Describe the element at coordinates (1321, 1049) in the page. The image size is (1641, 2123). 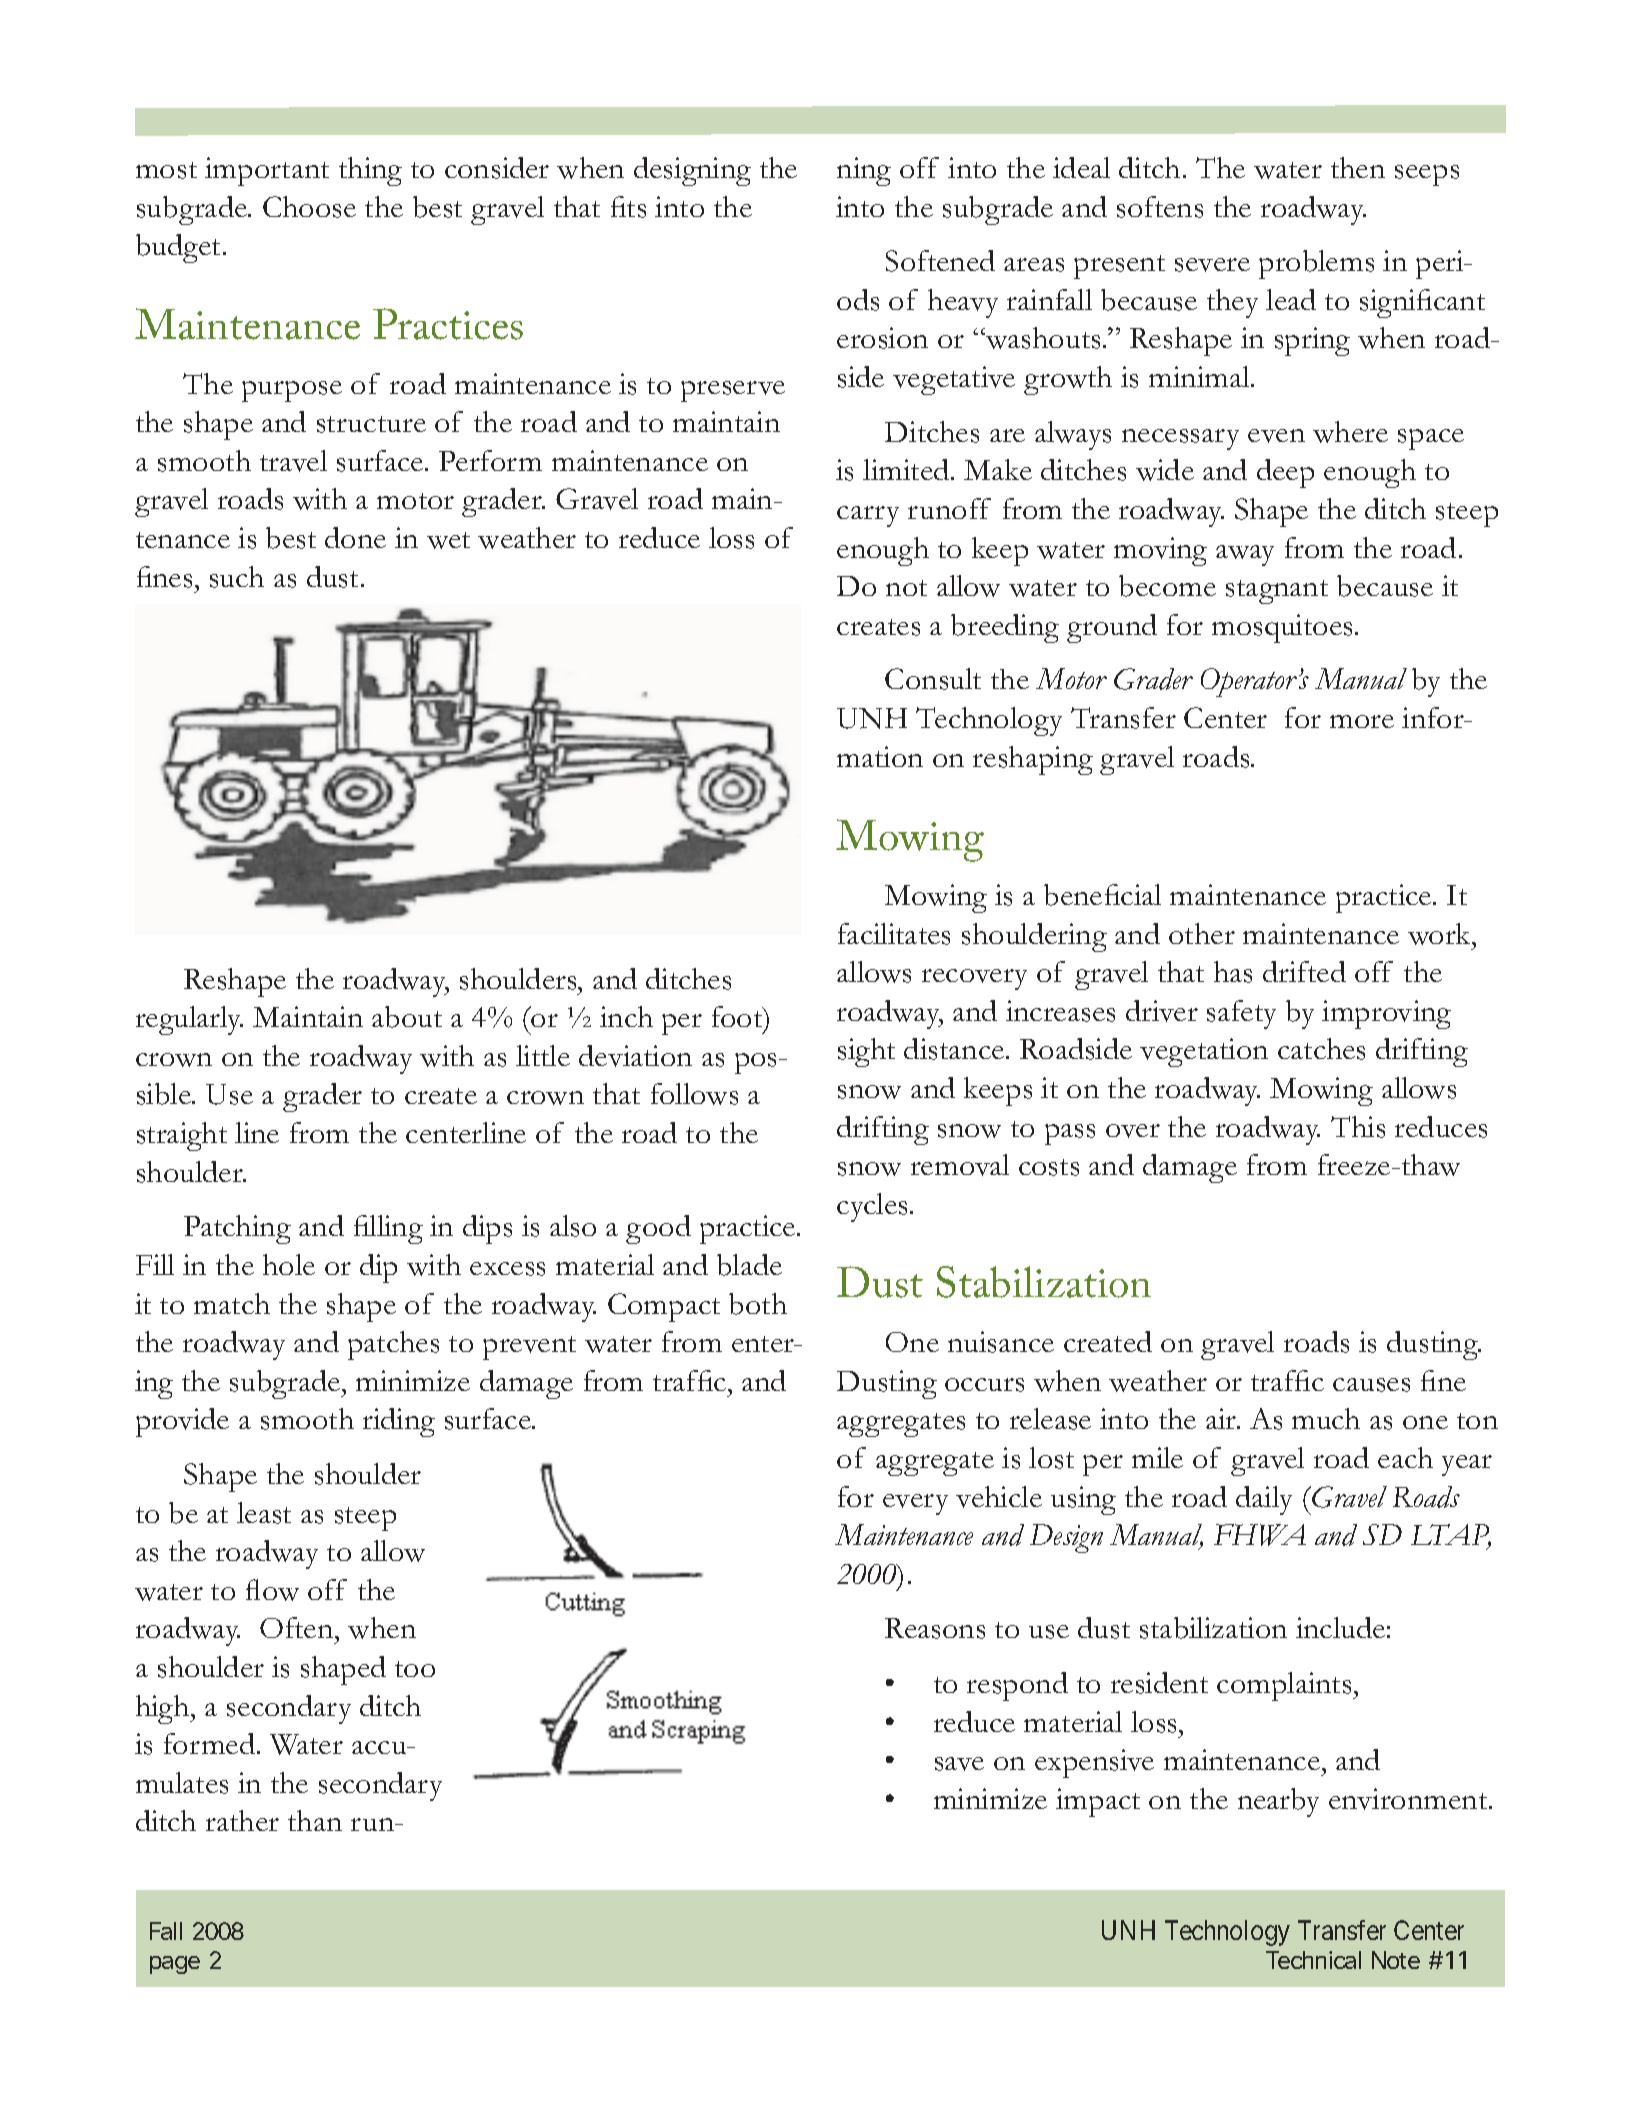
I see `catches` at that location.
